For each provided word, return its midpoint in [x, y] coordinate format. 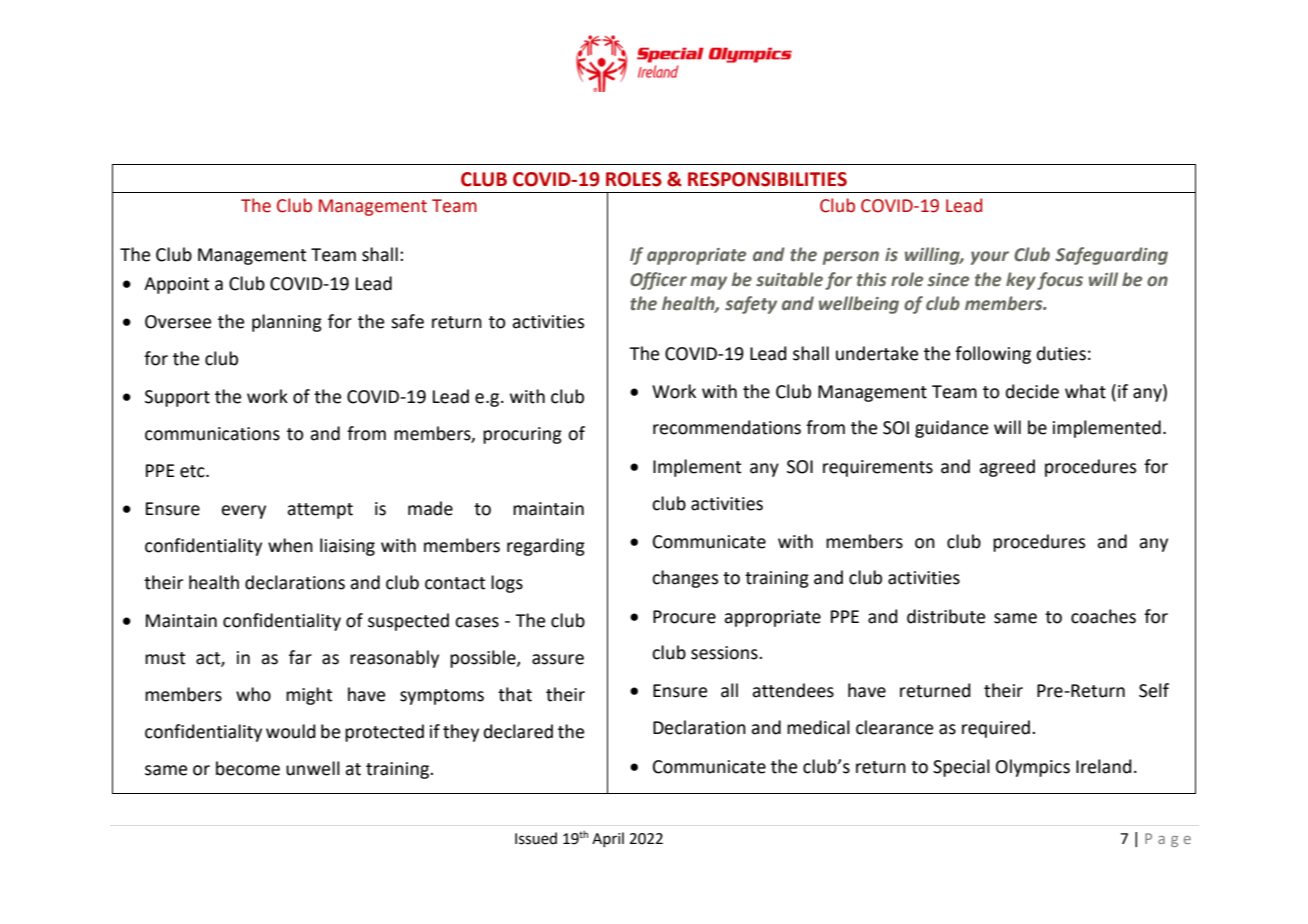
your [989, 258]
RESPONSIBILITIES [767, 179]
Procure [684, 617]
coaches [1103, 616]
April [608, 839]
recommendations [727, 427]
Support [177, 398]
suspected [408, 622]
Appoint [176, 285]
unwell [313, 768]
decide [1032, 391]
